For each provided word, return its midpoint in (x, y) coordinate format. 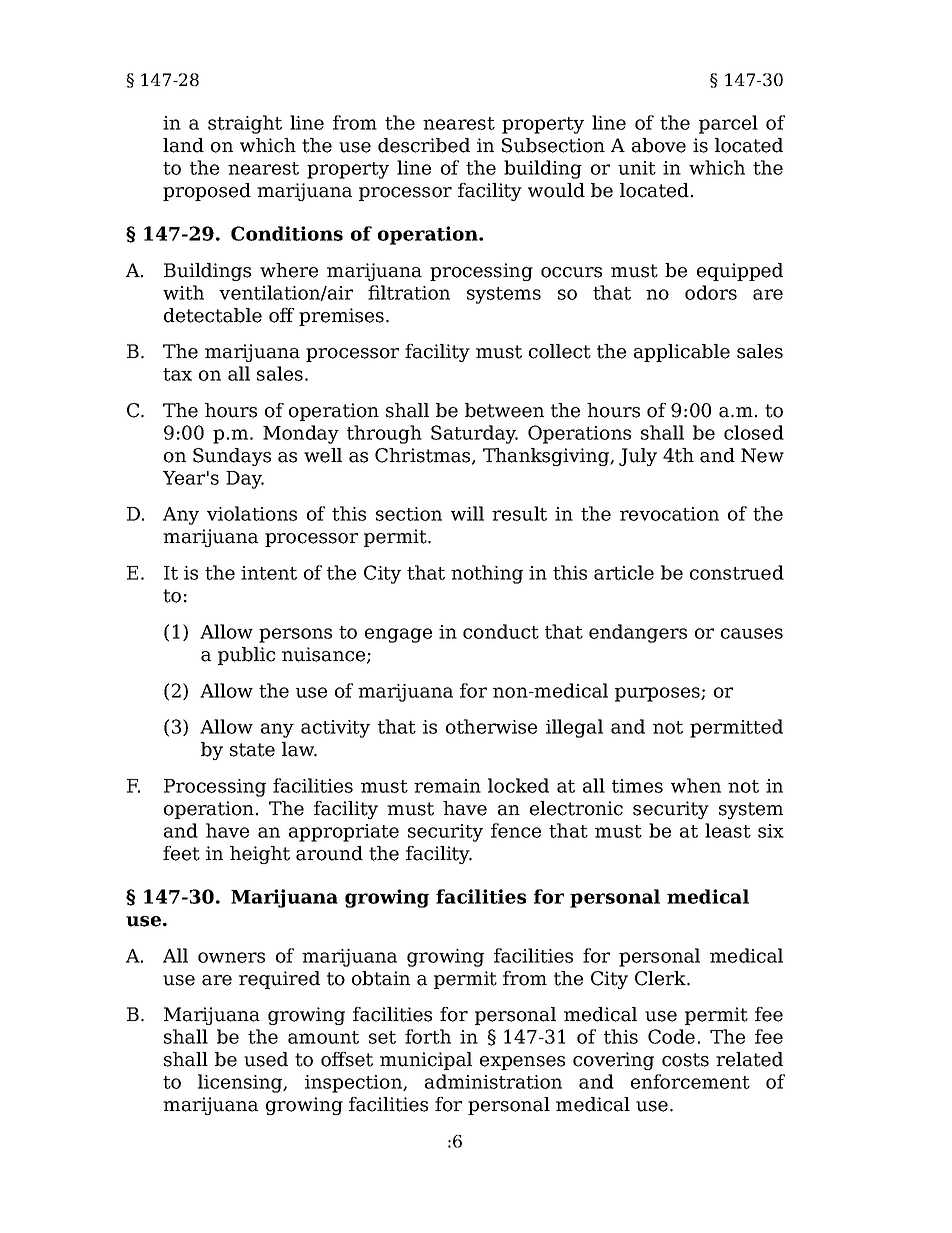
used (266, 1059)
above (659, 145)
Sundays (232, 457)
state (252, 750)
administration (493, 1081)
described (424, 145)
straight (245, 124)
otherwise (491, 726)
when (696, 785)
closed (754, 432)
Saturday (474, 434)
